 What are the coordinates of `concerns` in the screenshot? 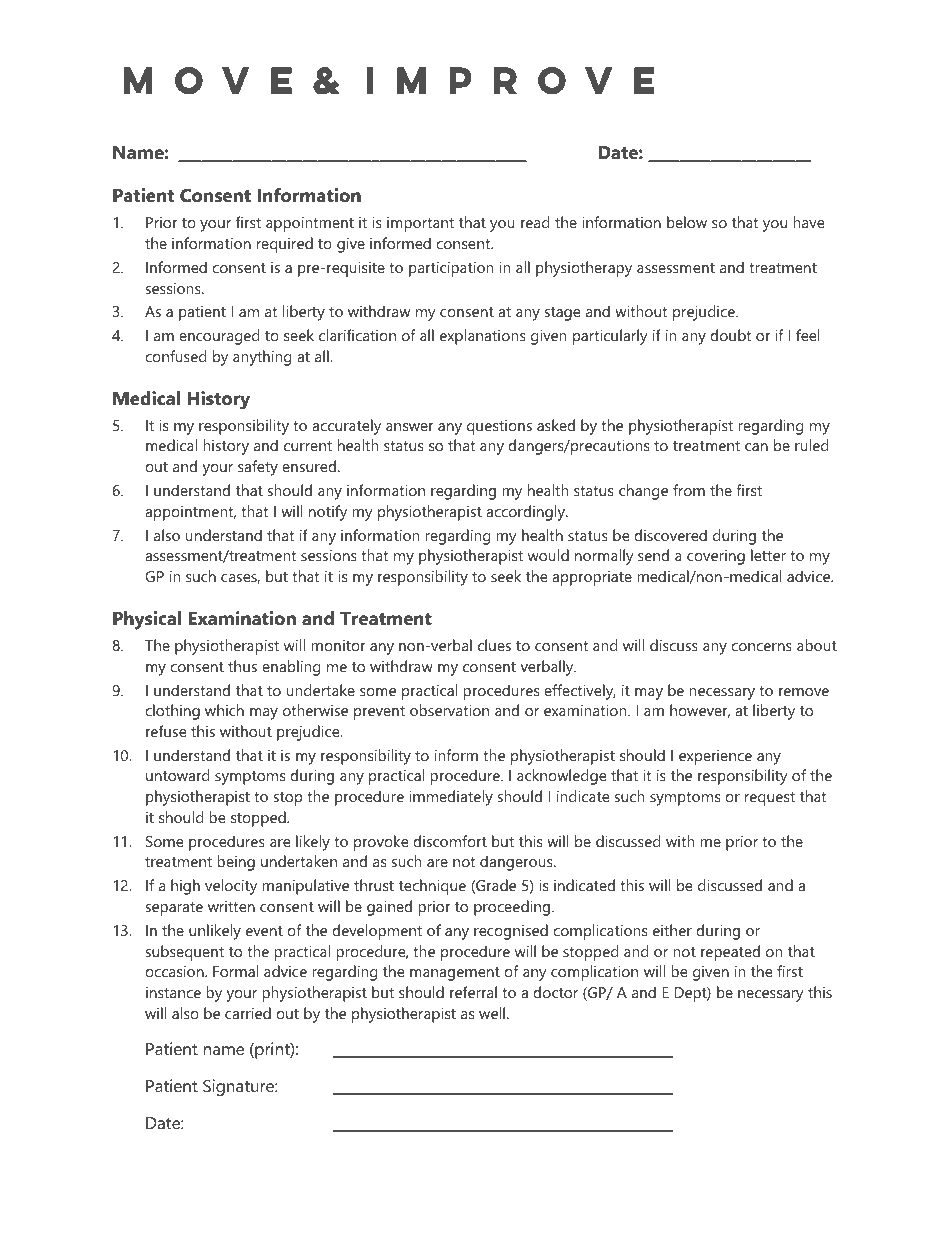 It's located at (761, 647).
